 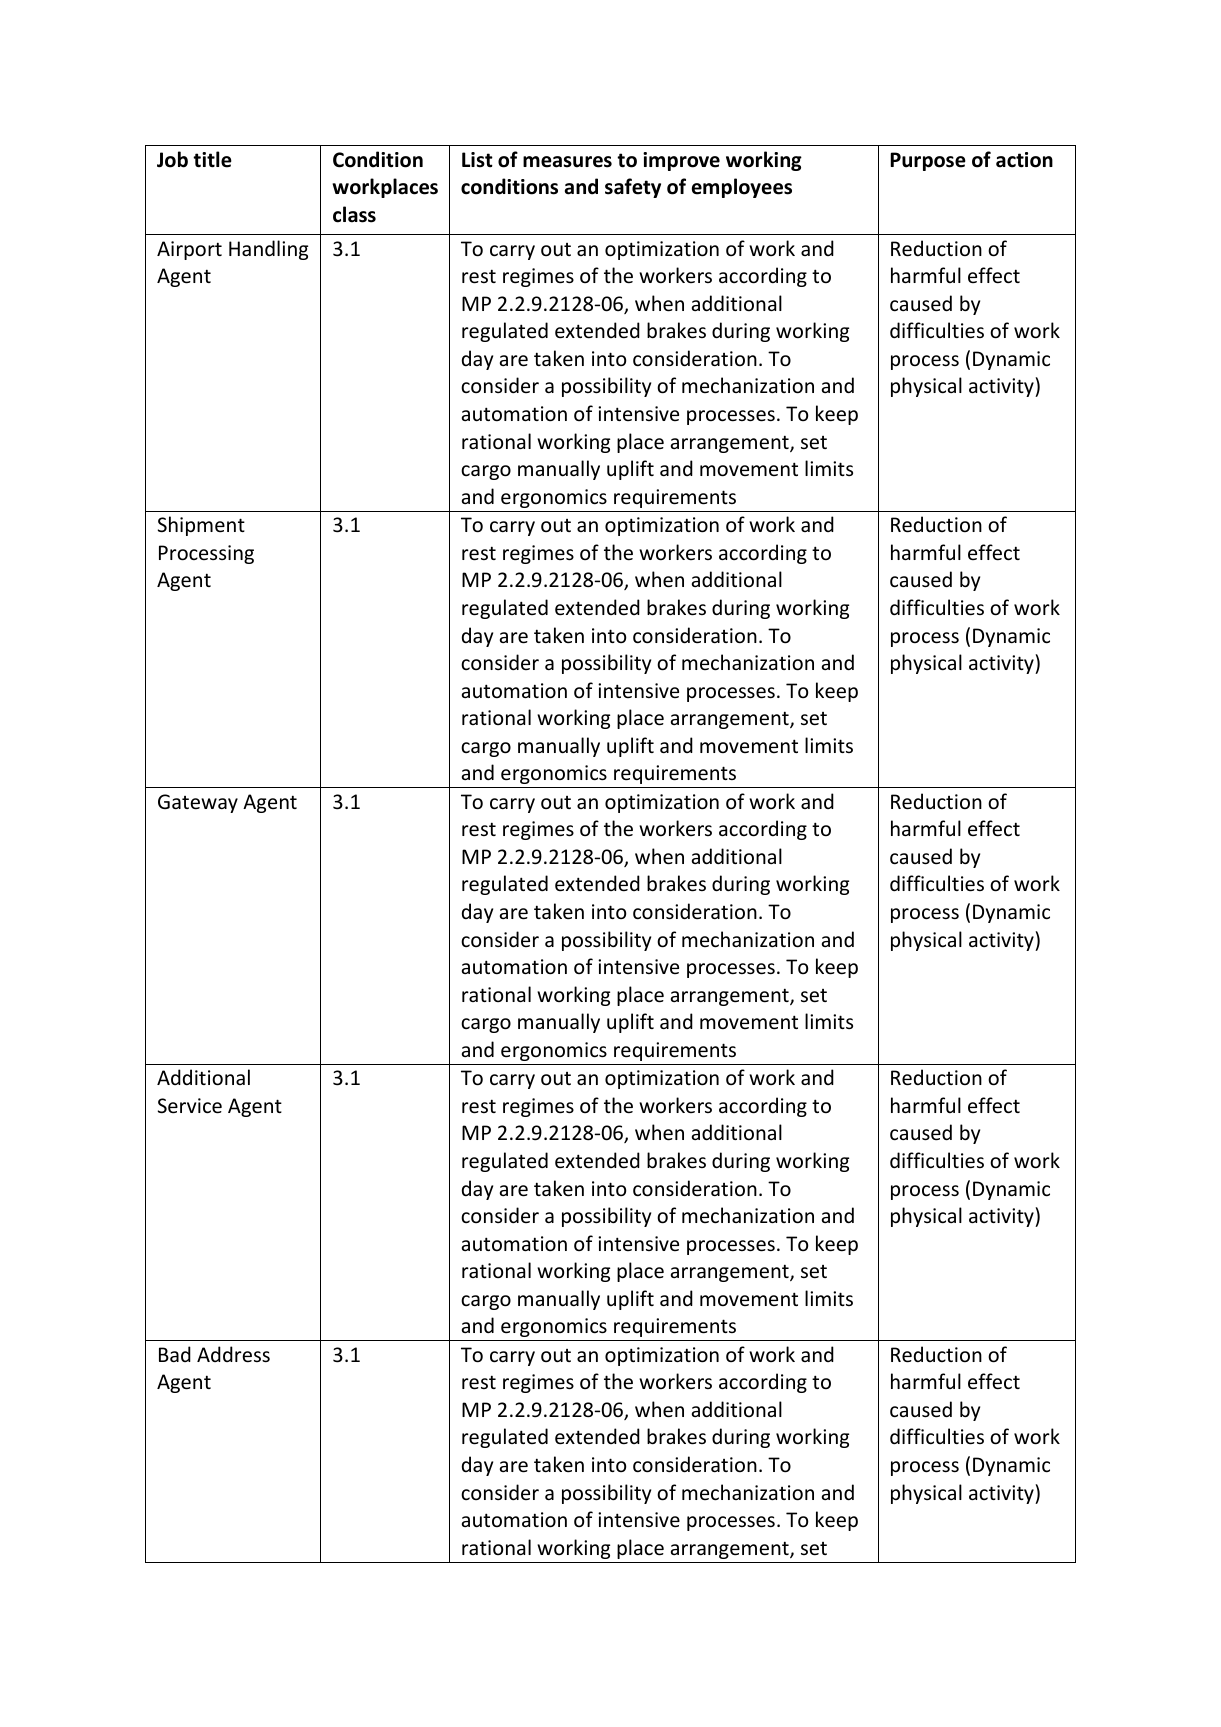 I want to click on Service, so click(x=190, y=1106).
